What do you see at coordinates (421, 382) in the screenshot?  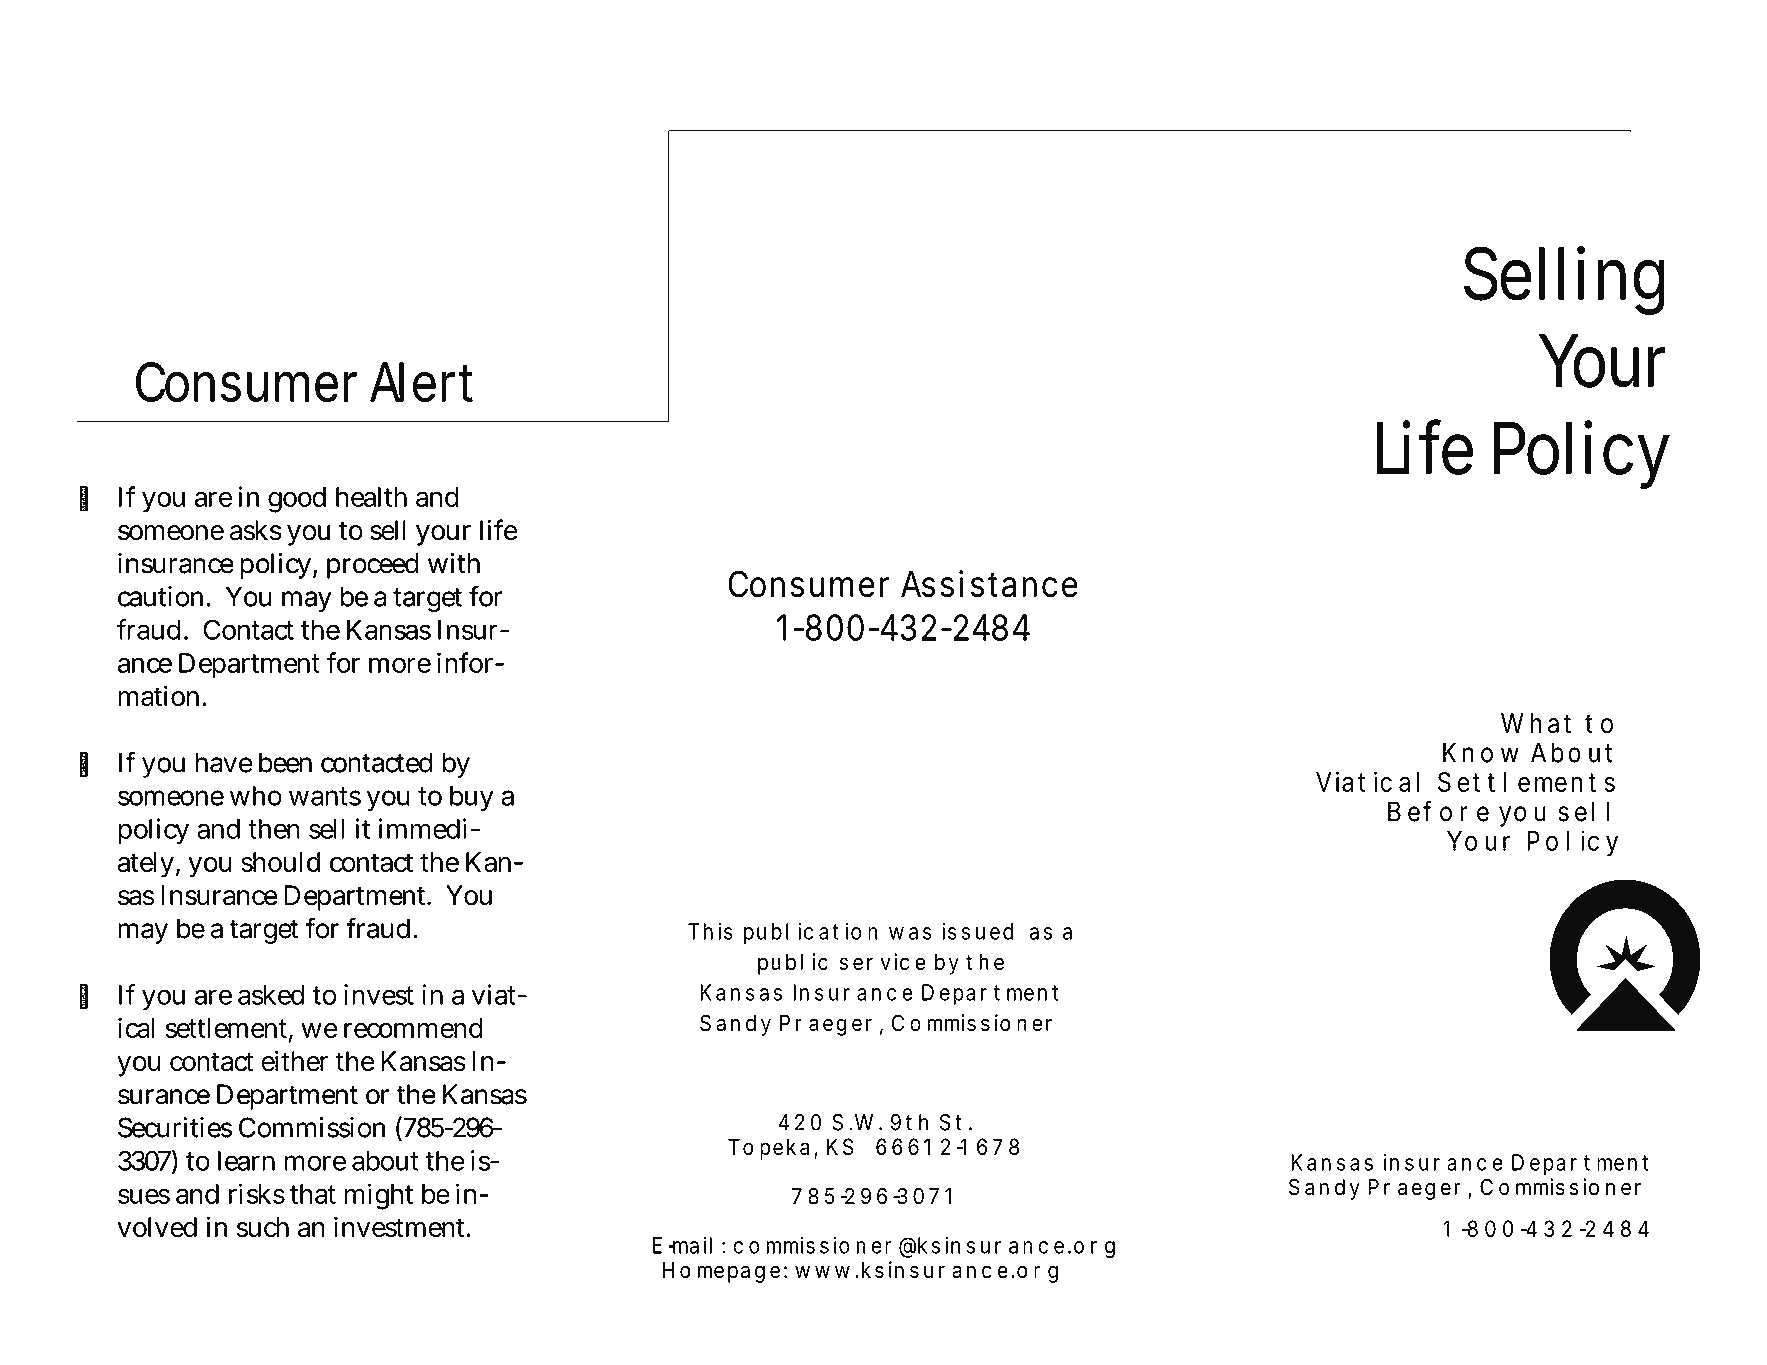 I see `Alert` at bounding box center [421, 382].
